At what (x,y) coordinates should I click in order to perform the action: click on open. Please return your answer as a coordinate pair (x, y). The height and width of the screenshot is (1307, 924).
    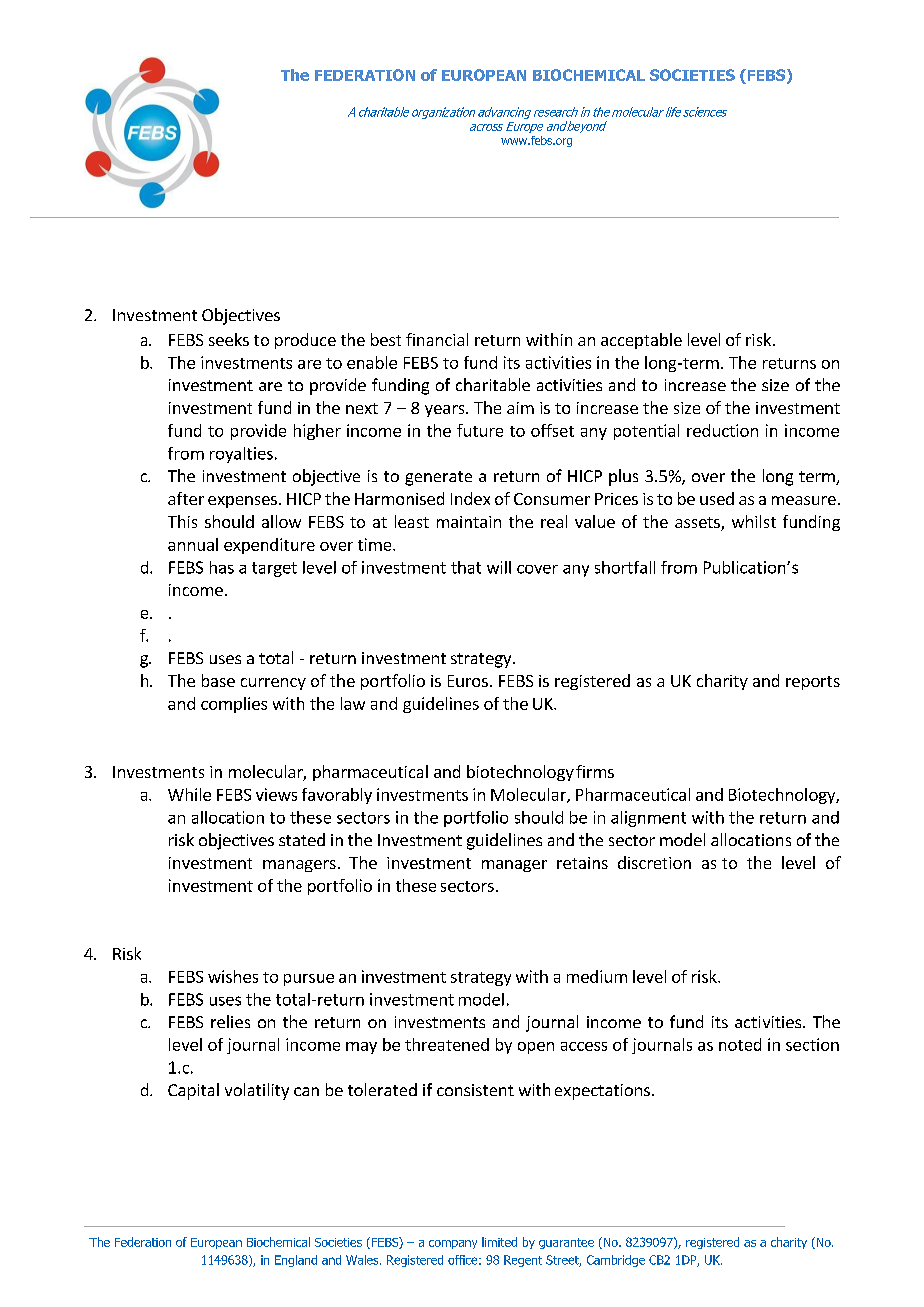
    Looking at the image, I should click on (536, 1048).
